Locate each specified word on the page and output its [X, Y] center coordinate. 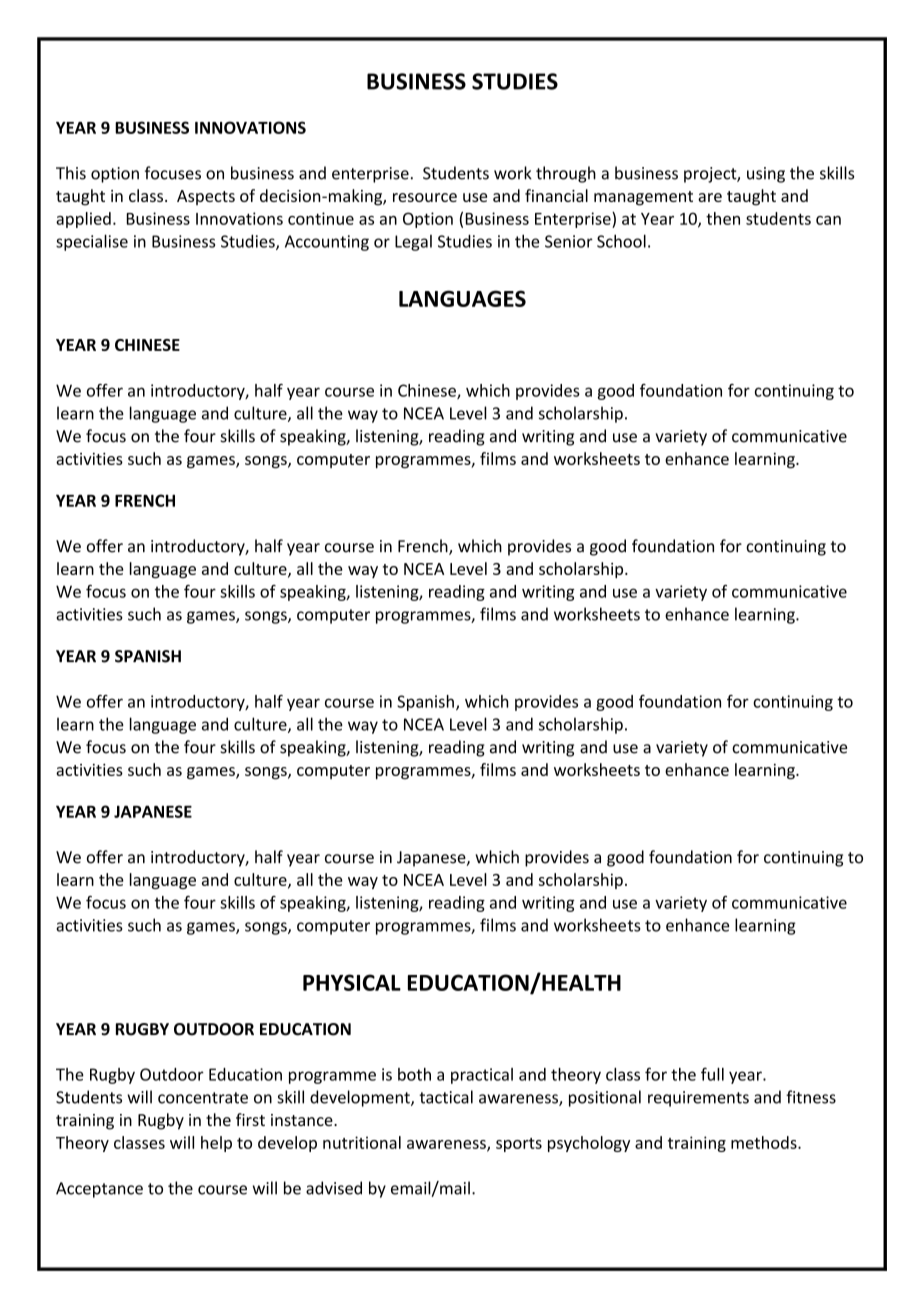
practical [482, 1076]
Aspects [206, 197]
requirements [698, 1099]
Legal [413, 243]
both [414, 1074]
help [216, 1144]
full [712, 1074]
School [621, 241]
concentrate [203, 1098]
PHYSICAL [352, 982]
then [723, 218]
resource [425, 197]
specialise [92, 242]
